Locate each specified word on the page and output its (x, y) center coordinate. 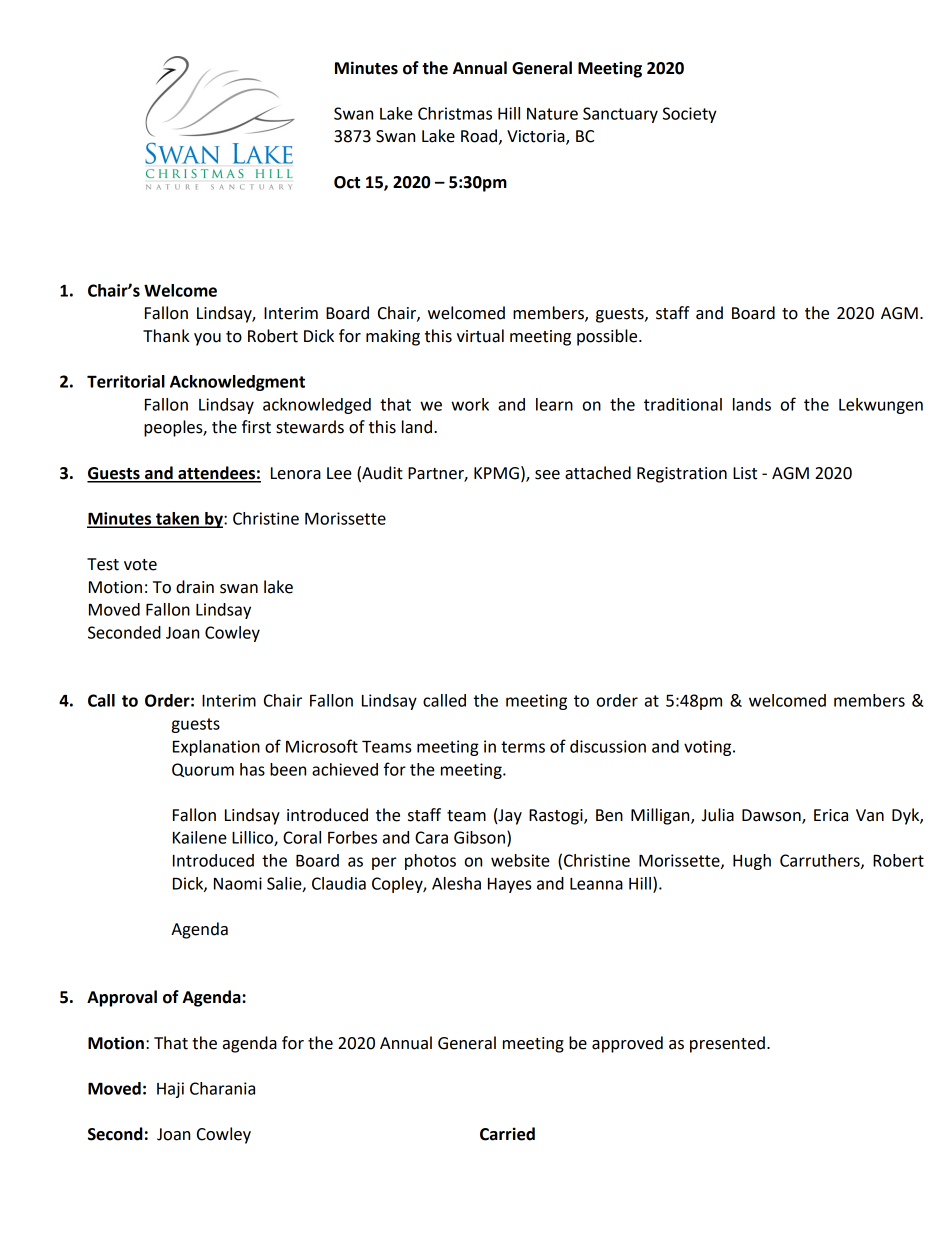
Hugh (752, 862)
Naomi (238, 883)
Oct (347, 182)
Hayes (509, 885)
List (745, 473)
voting (709, 748)
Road (479, 136)
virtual (480, 336)
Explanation (216, 748)
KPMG (496, 473)
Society (690, 115)
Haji (170, 1090)
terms (523, 747)
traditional (683, 404)
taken (177, 519)
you (207, 339)
